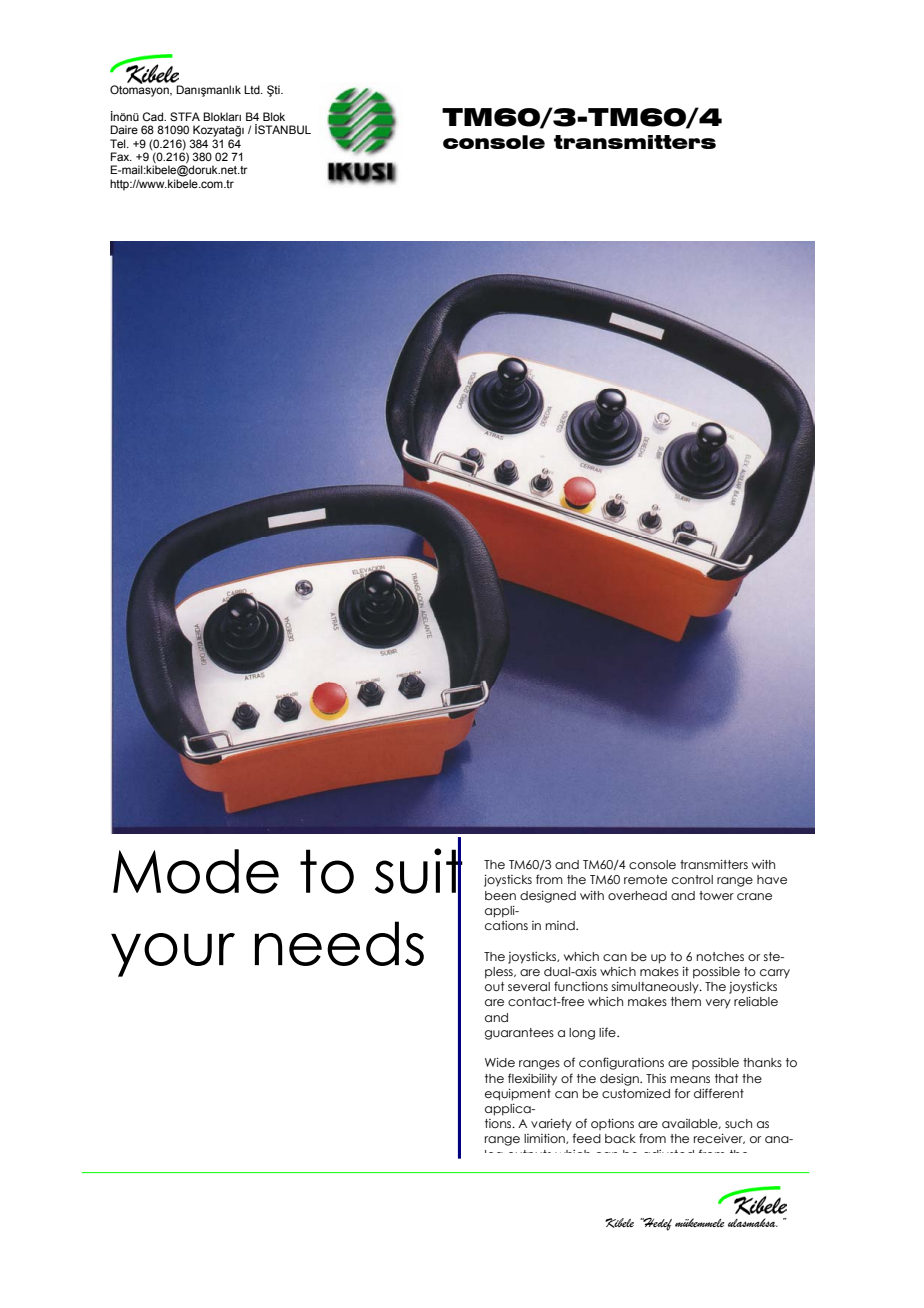  Describe the element at coordinates (173, 955) in the screenshot. I see `your` at that location.
